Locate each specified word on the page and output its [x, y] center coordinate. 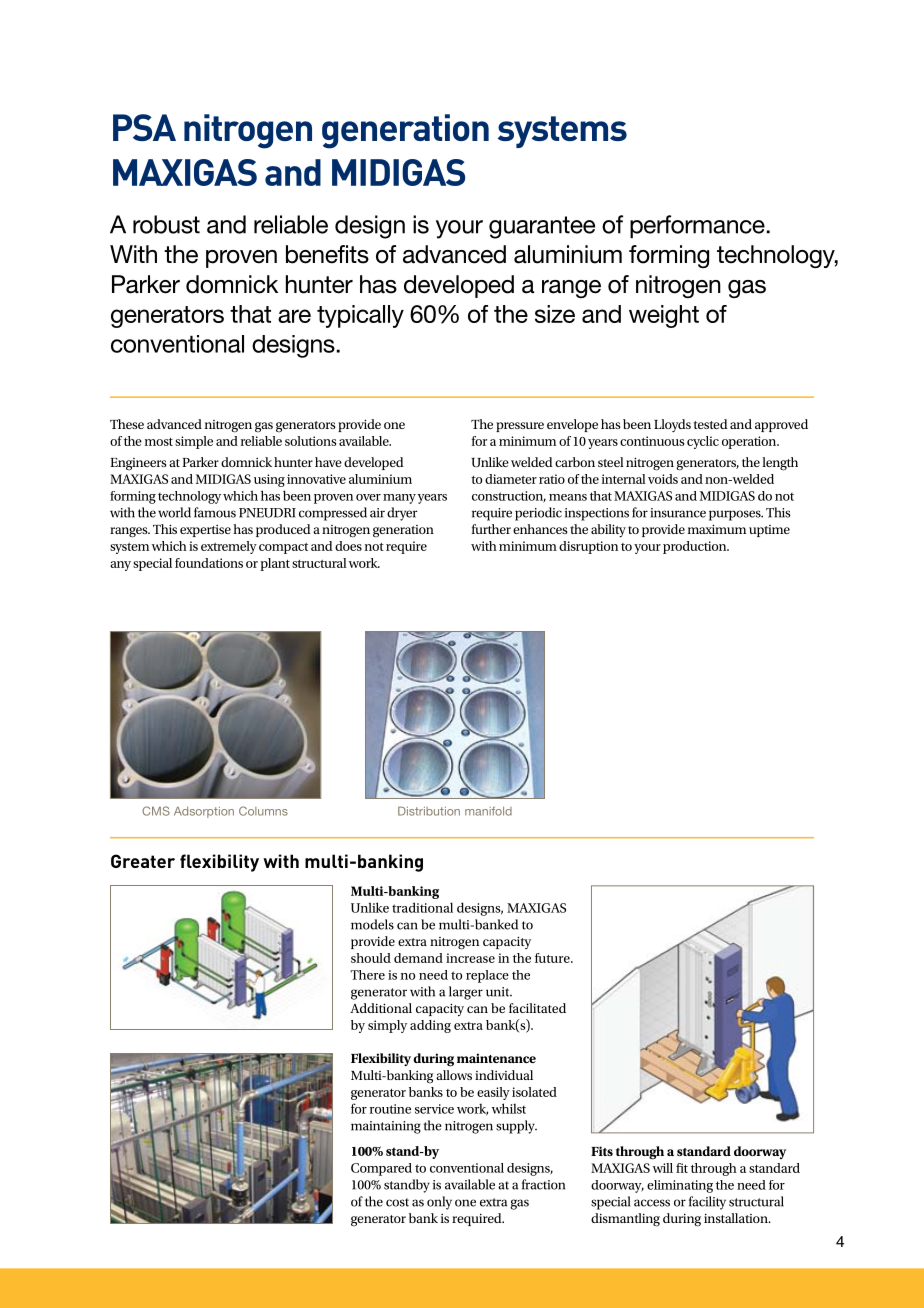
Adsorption [204, 812]
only [439, 1203]
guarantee [542, 227]
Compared [381, 1169]
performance [697, 226]
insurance [678, 513]
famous [215, 512]
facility [707, 1203]
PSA [144, 127]
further [491, 529]
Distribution [429, 811]
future [553, 958]
